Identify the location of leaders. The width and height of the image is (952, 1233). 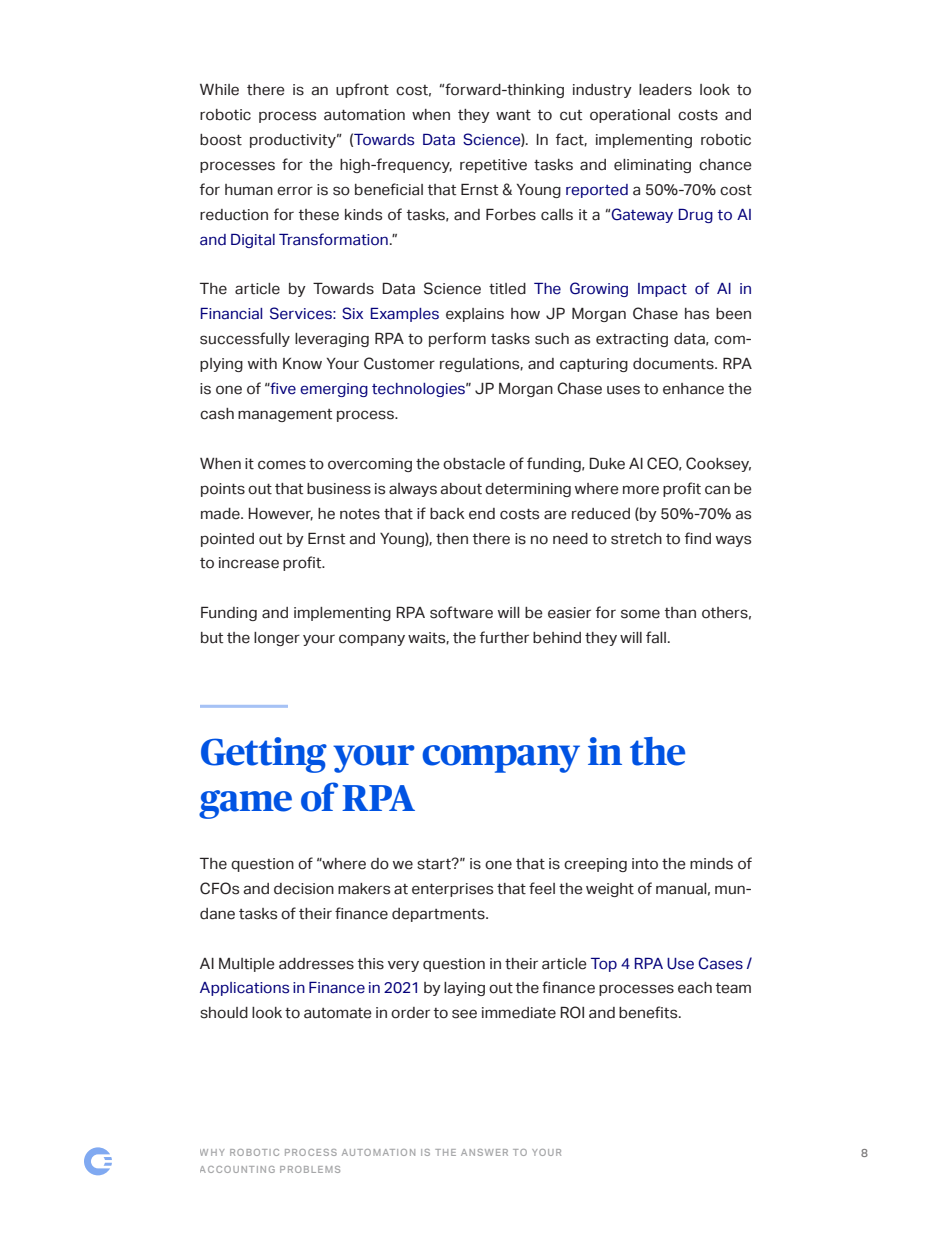
(665, 90).
